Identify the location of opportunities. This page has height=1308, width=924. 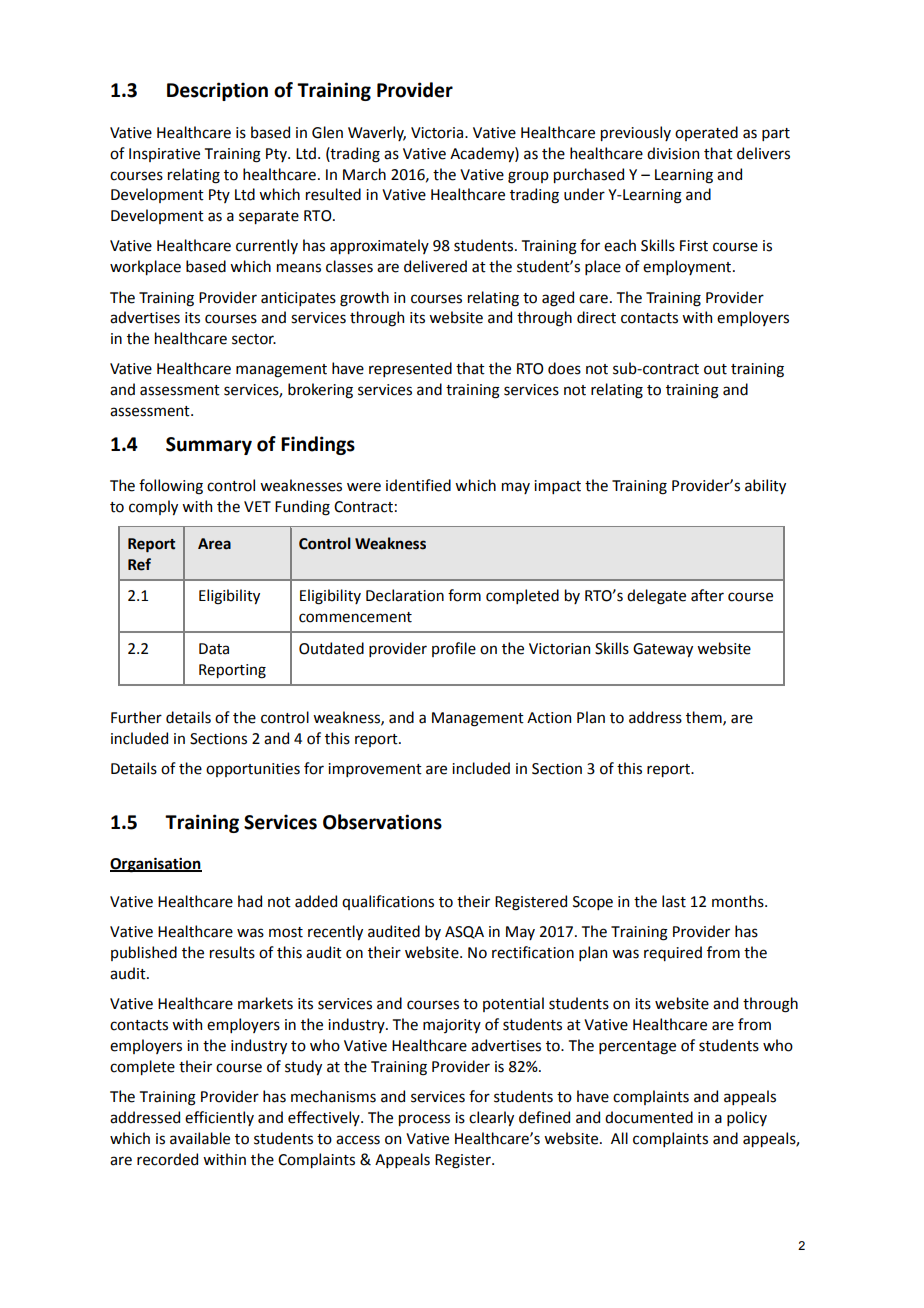
(253, 770).
